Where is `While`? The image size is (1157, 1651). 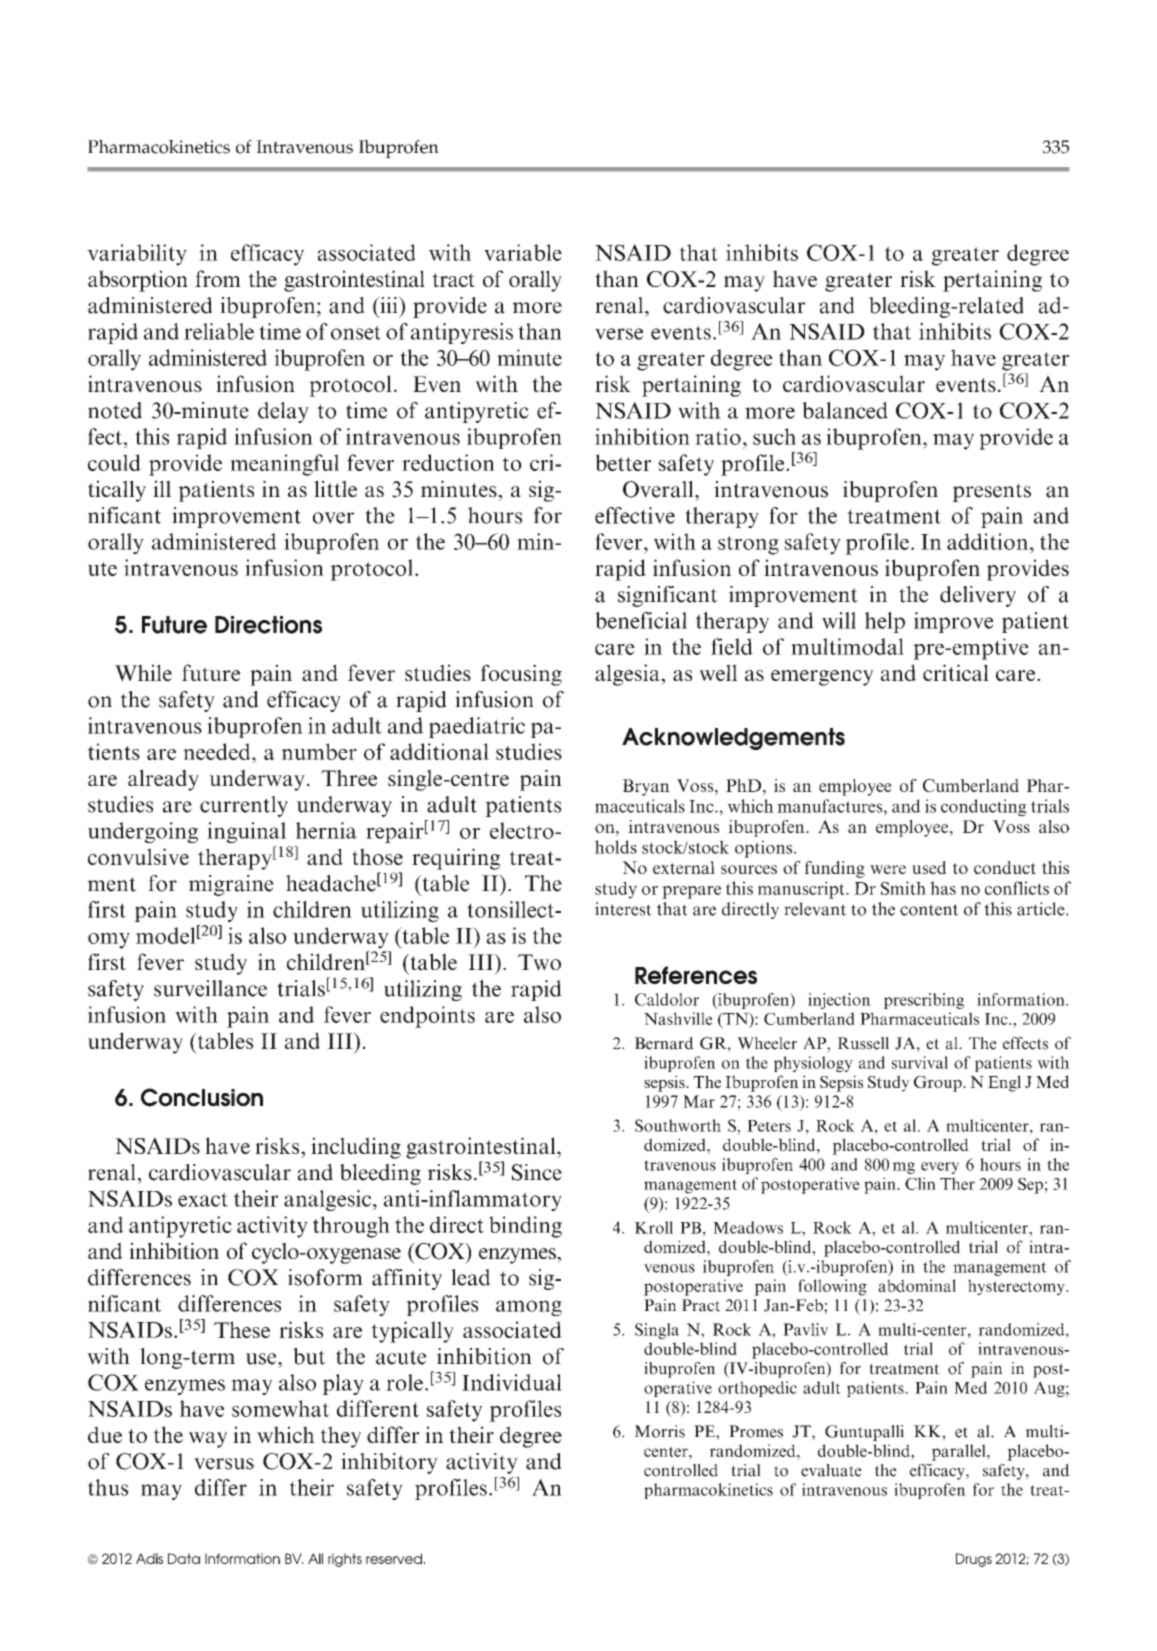
While is located at coordinates (143, 673).
